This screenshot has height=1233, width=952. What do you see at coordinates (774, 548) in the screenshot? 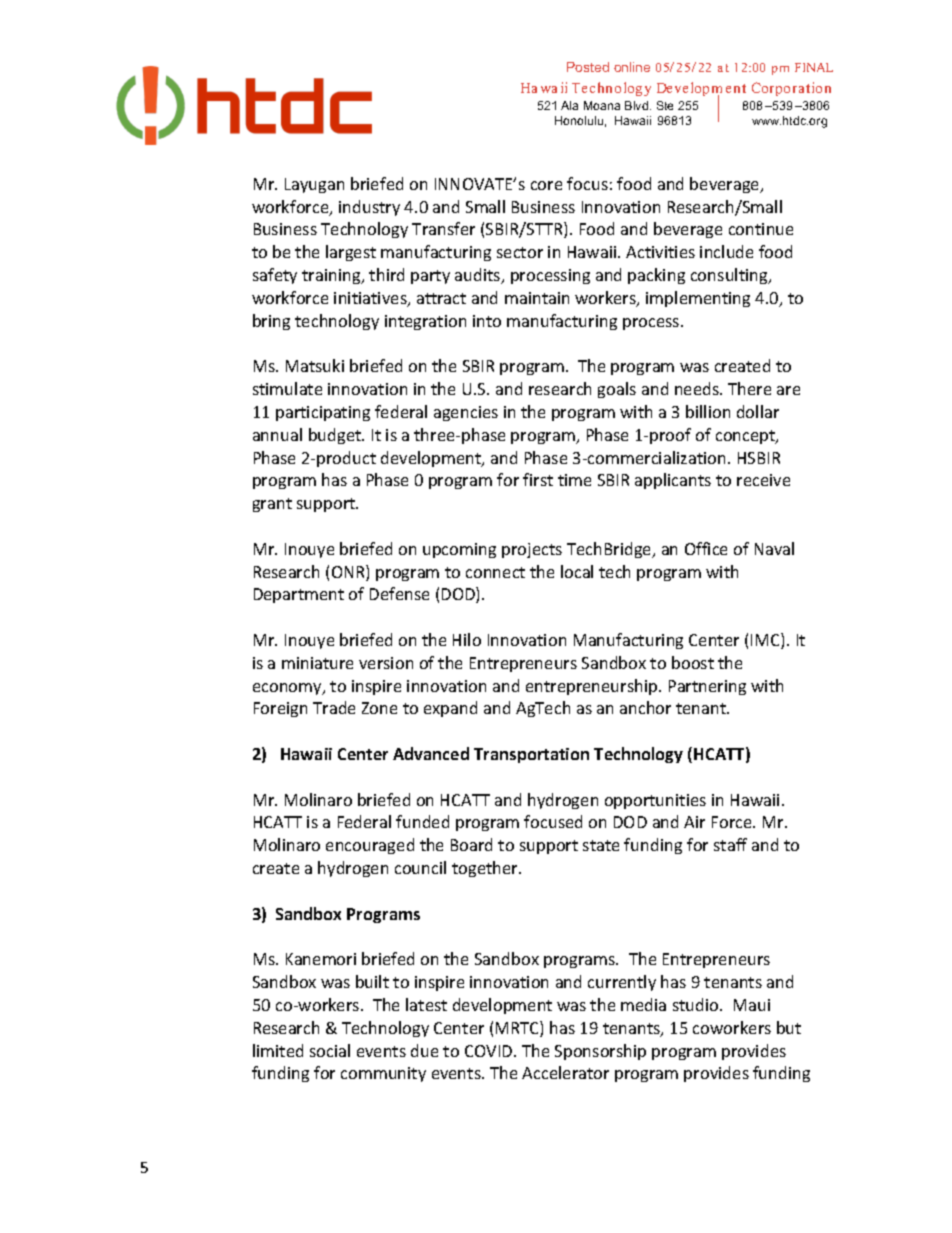
I see `Naval` at bounding box center [774, 548].
